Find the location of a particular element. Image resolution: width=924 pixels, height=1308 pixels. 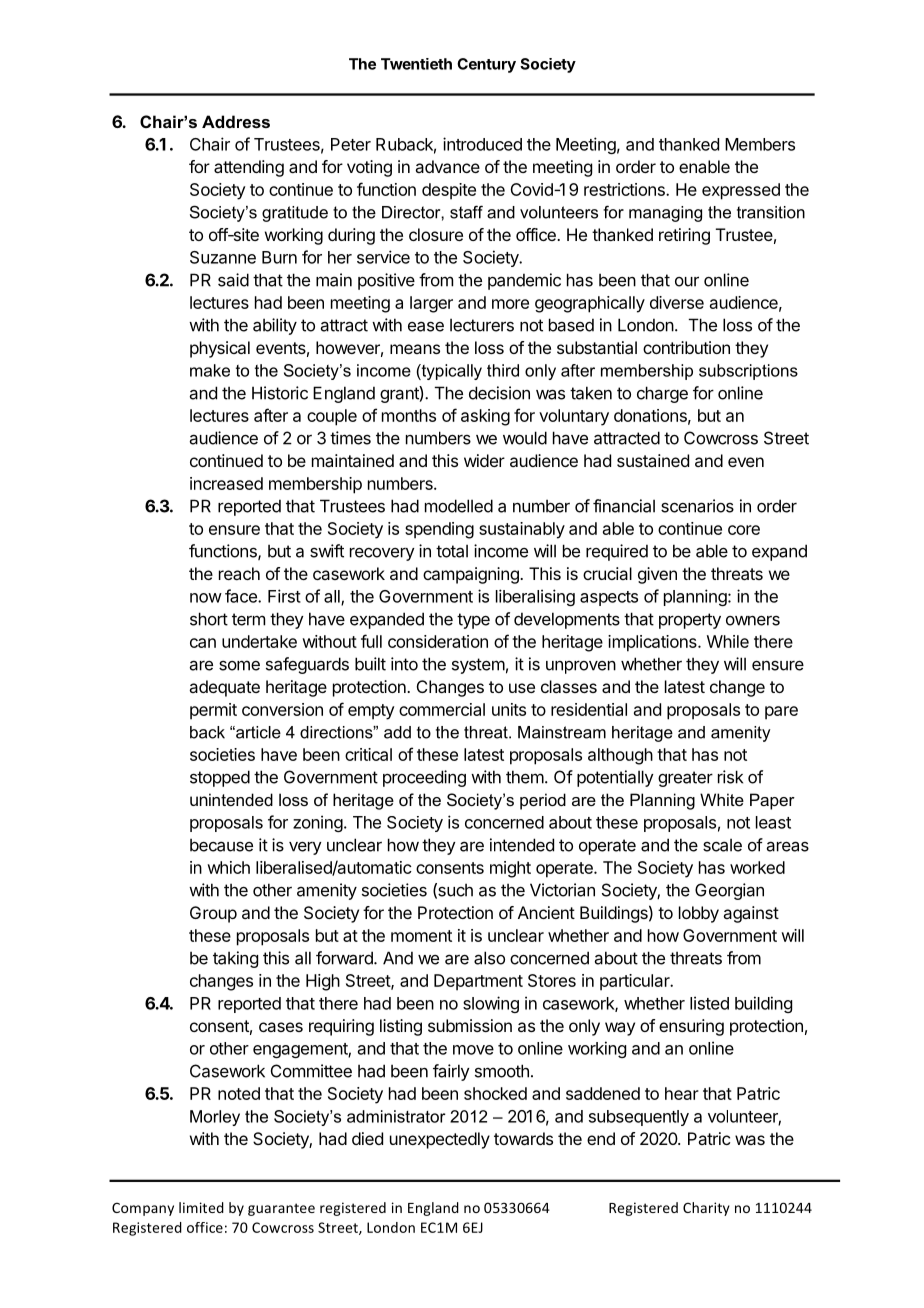

Address is located at coordinates (236, 121).
